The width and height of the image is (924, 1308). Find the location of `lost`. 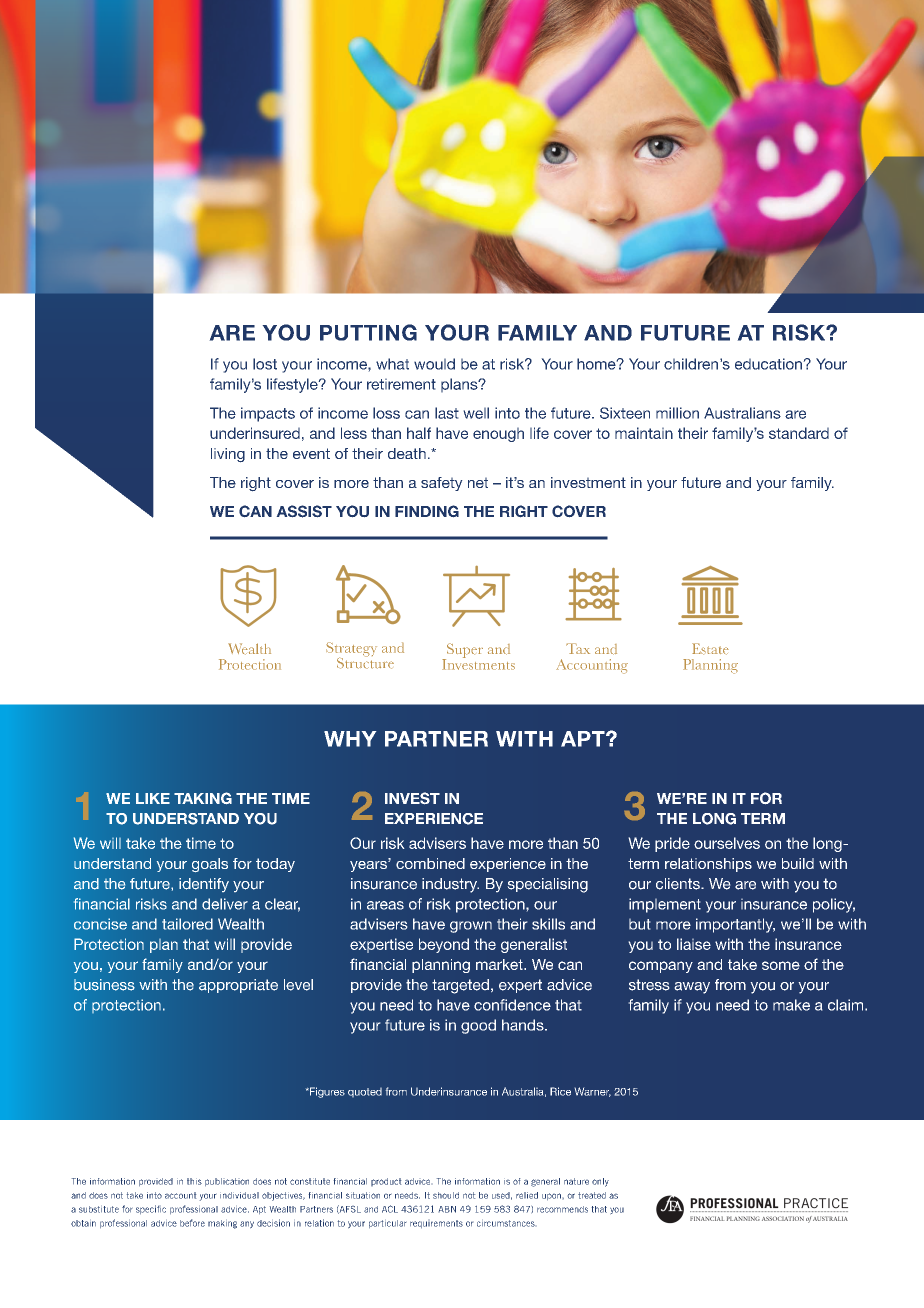

lost is located at coordinates (265, 364).
